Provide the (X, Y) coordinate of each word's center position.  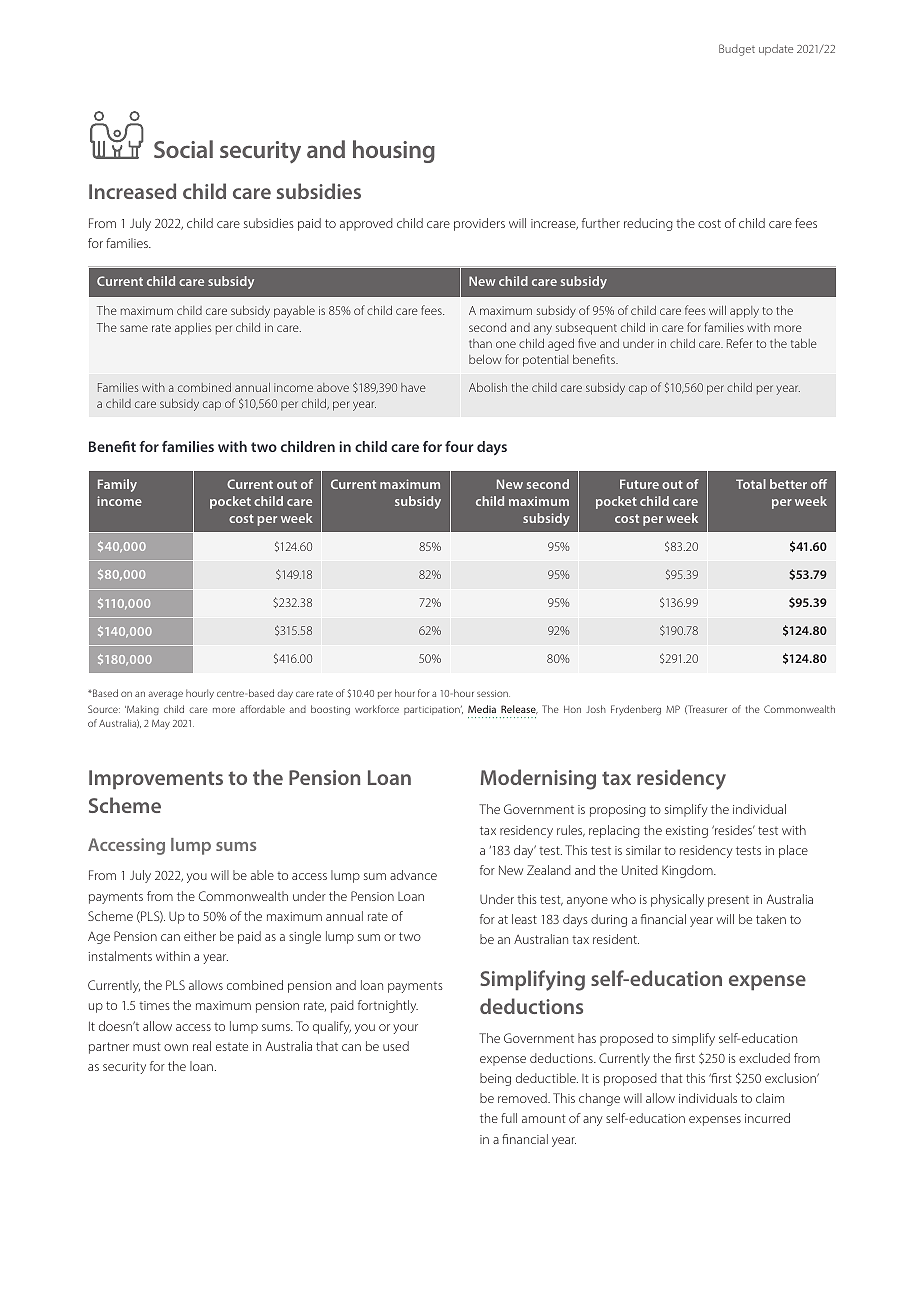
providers (479, 224)
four (459, 446)
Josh (596, 709)
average (165, 695)
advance (413, 875)
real (202, 1046)
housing (394, 151)
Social (183, 149)
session (493, 693)
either (200, 936)
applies (193, 328)
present (728, 901)
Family (117, 485)
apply (744, 312)
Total (751, 484)
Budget (737, 50)
